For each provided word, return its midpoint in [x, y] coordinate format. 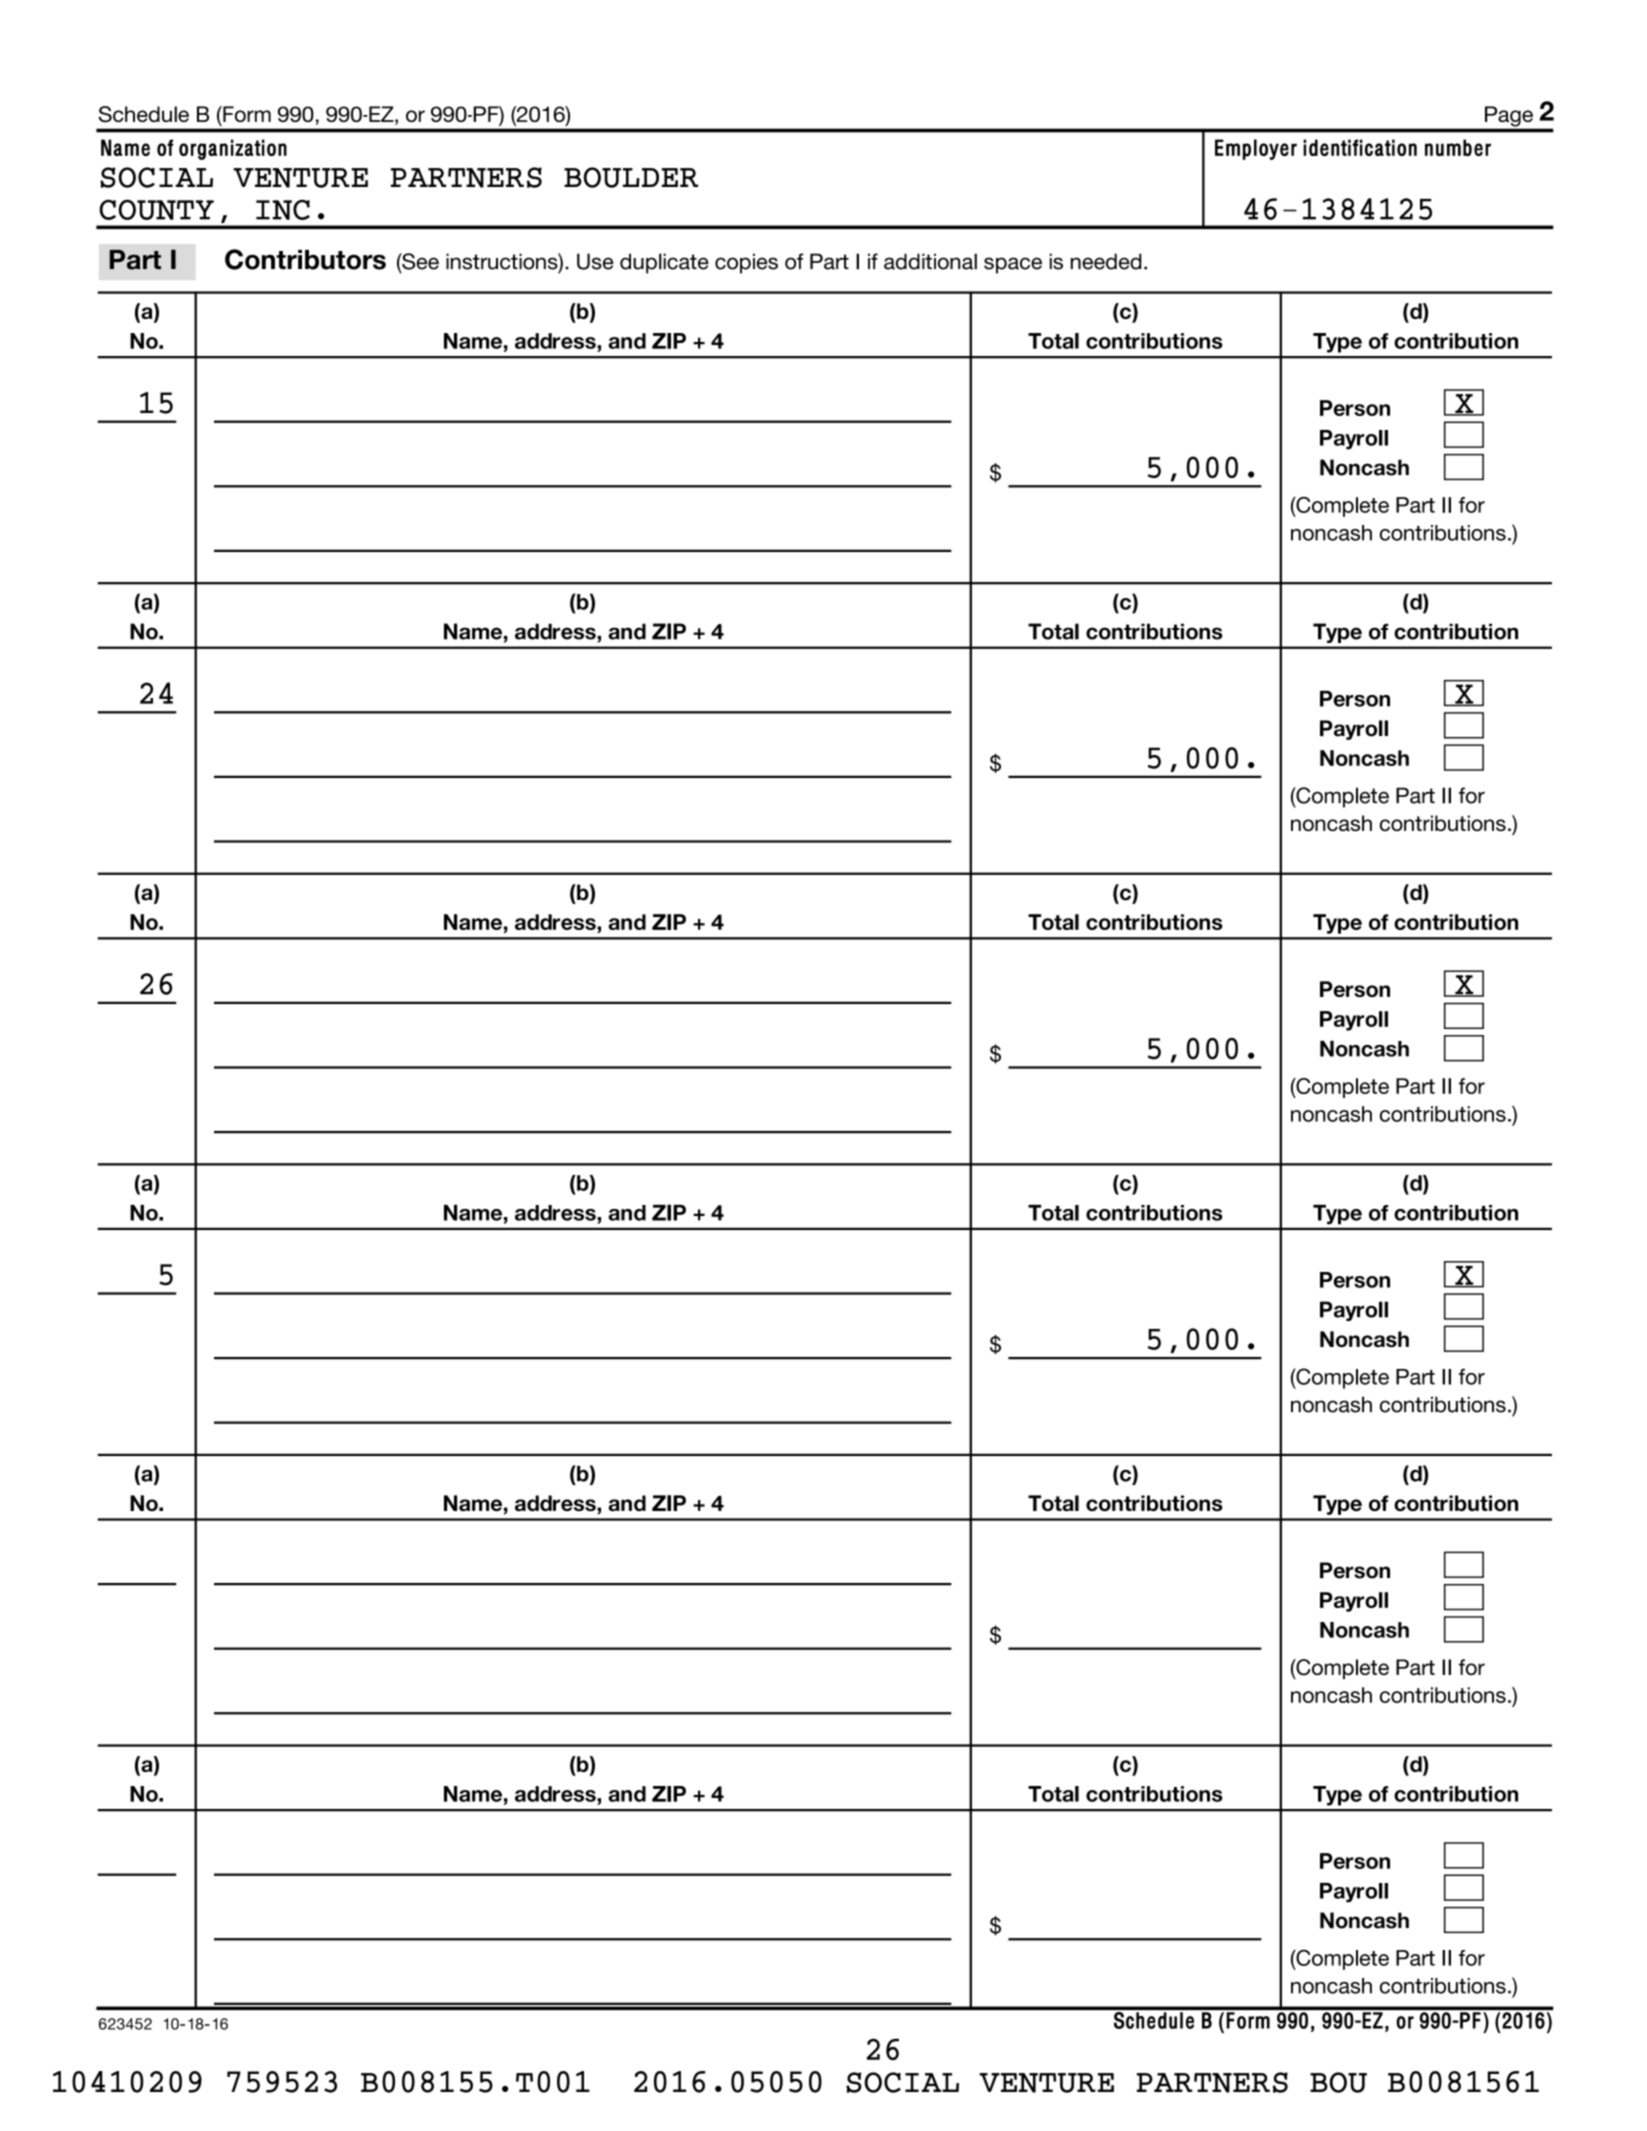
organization [233, 149]
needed [1106, 261]
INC [283, 209]
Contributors [305, 259]
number [1458, 147]
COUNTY [156, 209]
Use [595, 261]
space [1013, 265]
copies [746, 263]
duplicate [664, 263]
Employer [1256, 149]
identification [1360, 147]
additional [930, 261]
